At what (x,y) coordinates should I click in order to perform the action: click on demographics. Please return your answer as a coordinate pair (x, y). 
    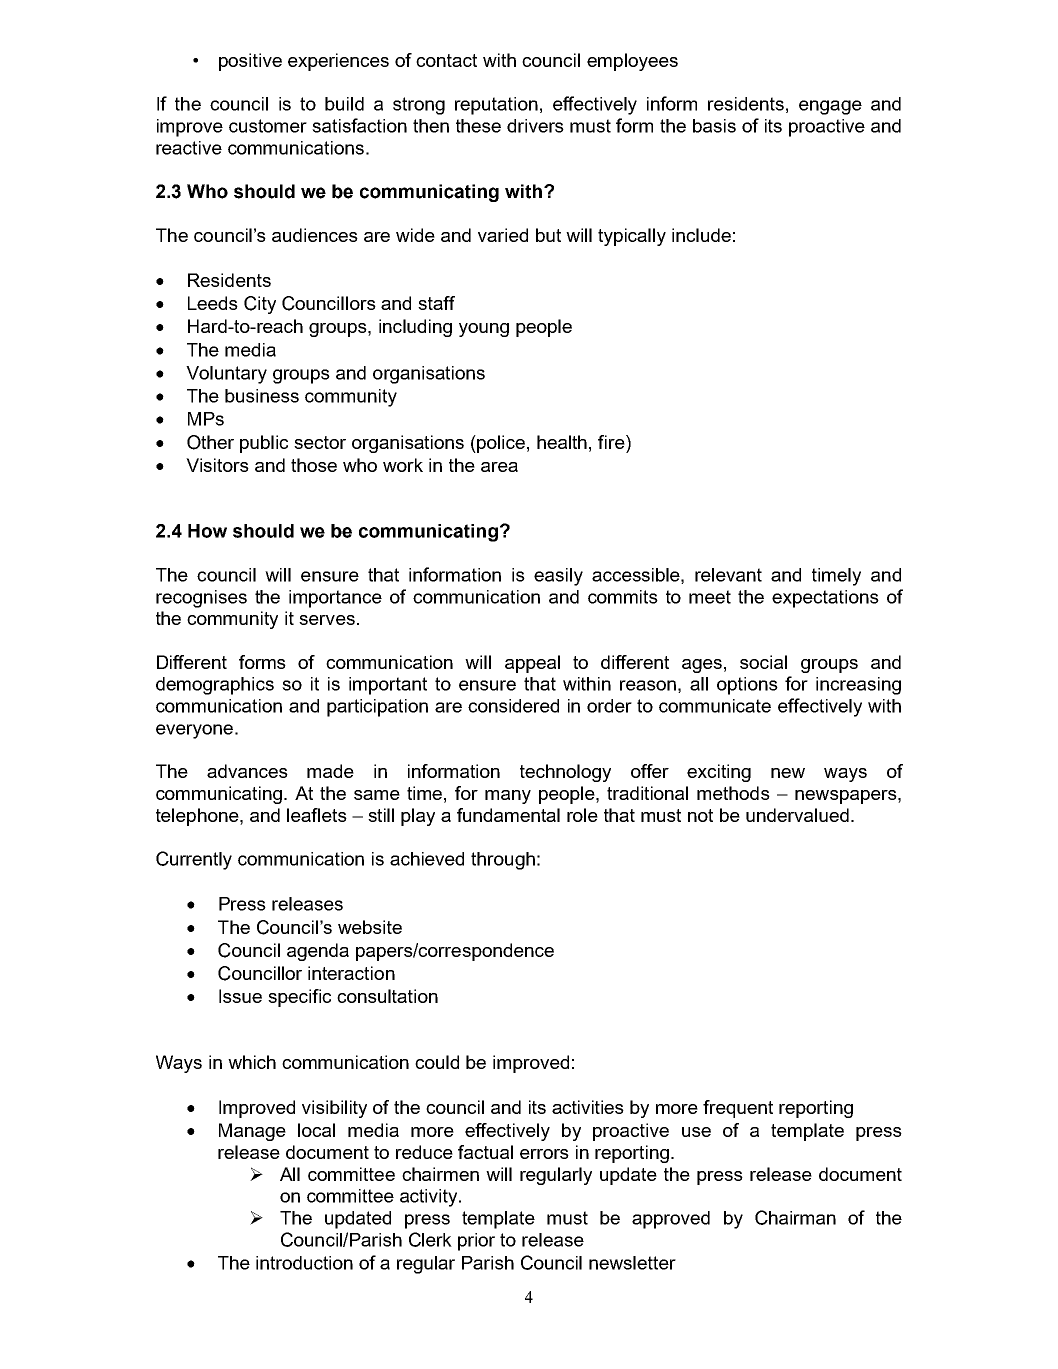
    Looking at the image, I should click on (215, 686).
